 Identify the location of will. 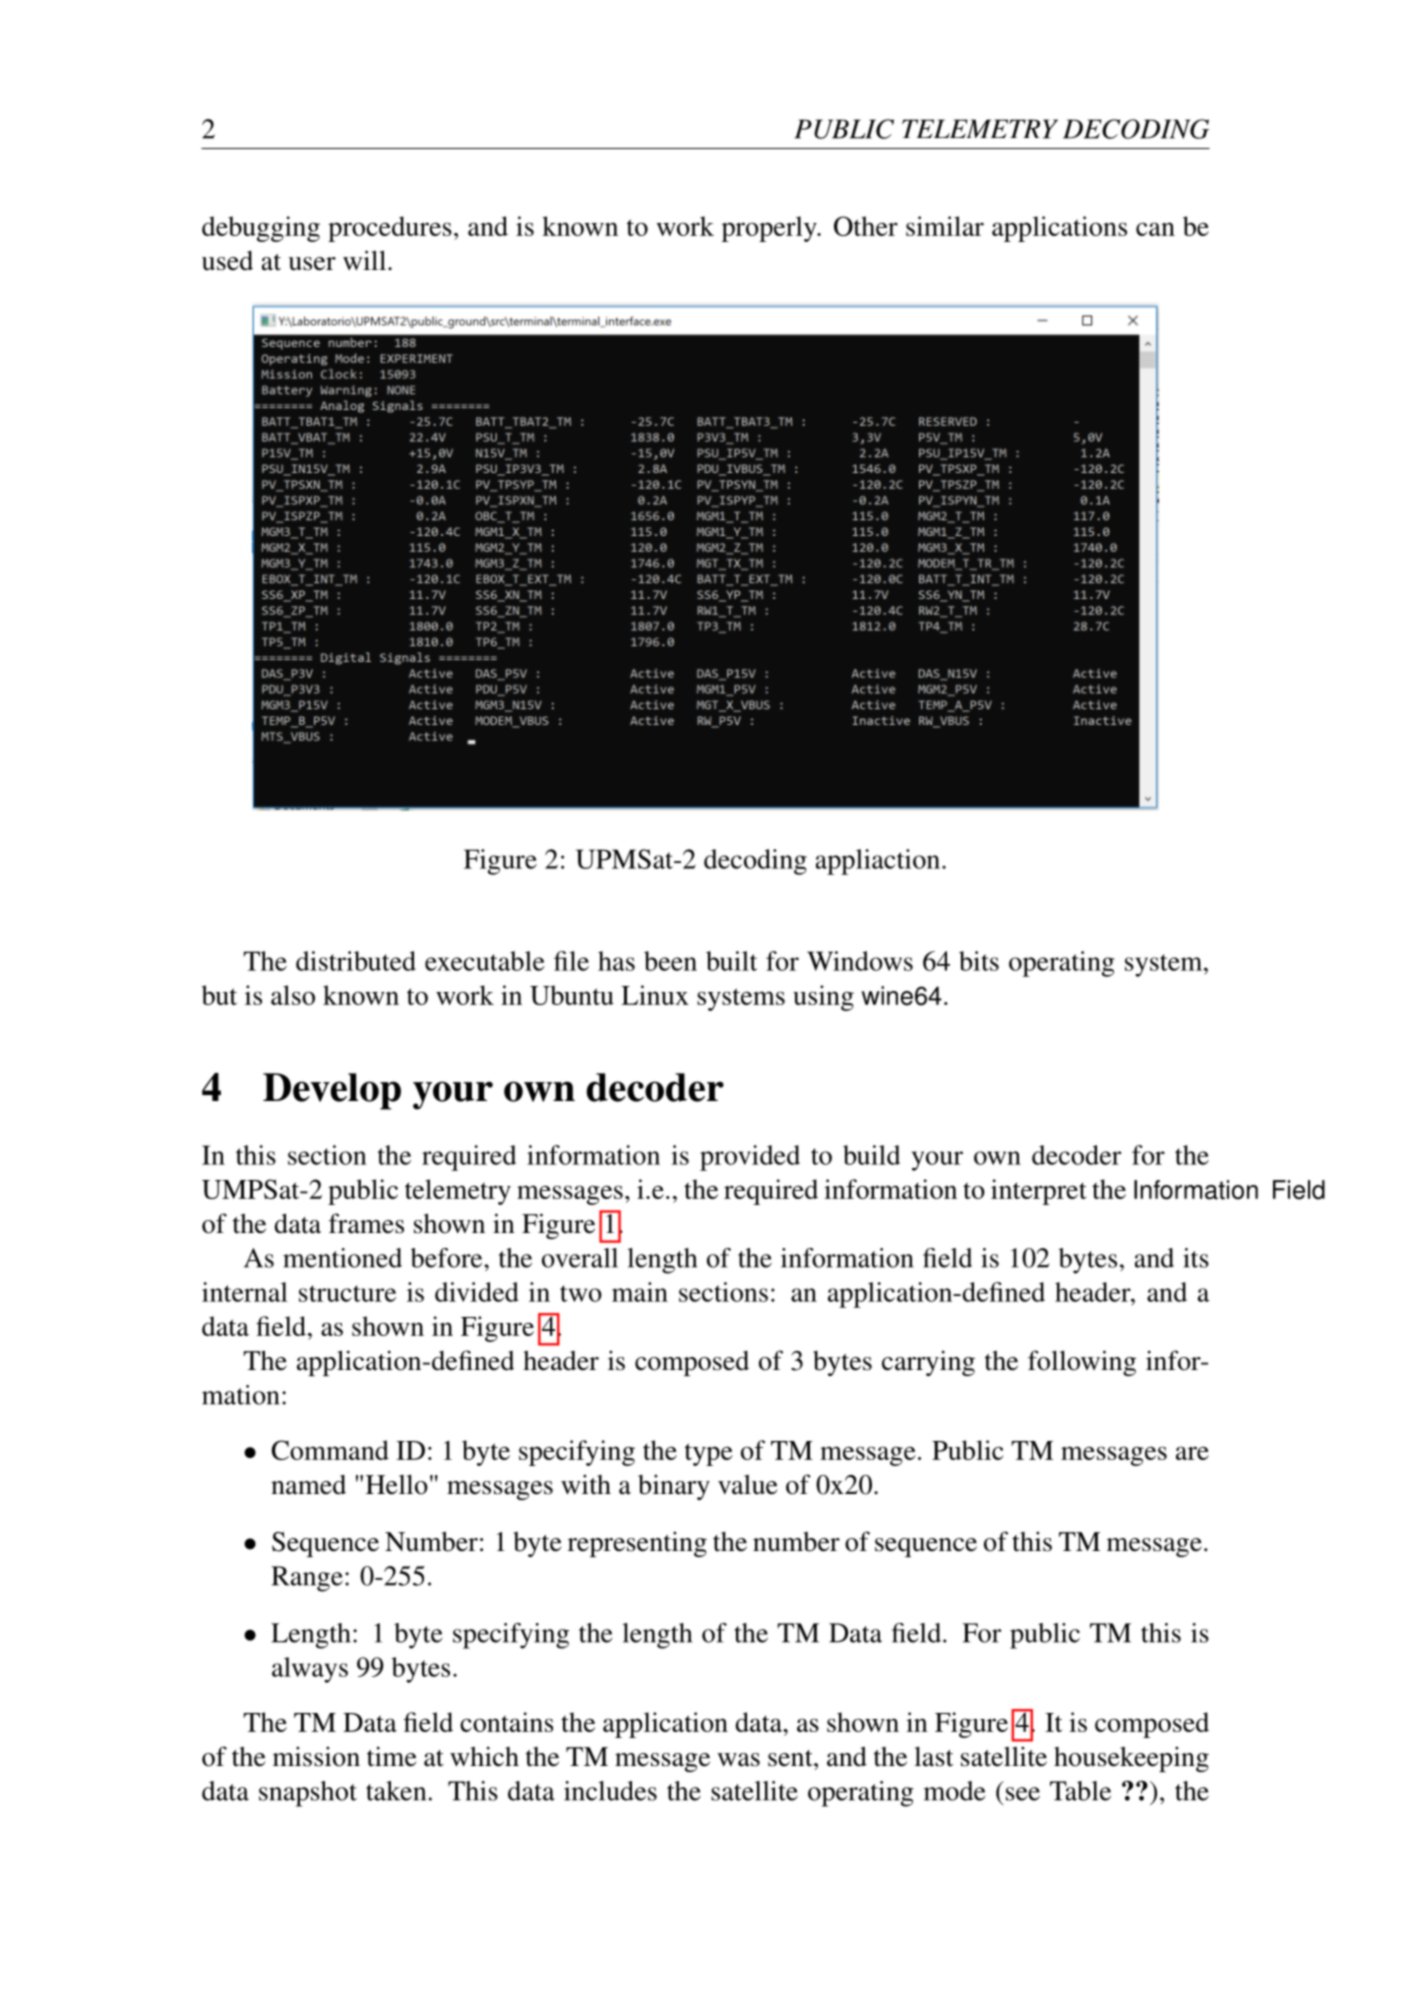
(364, 260).
